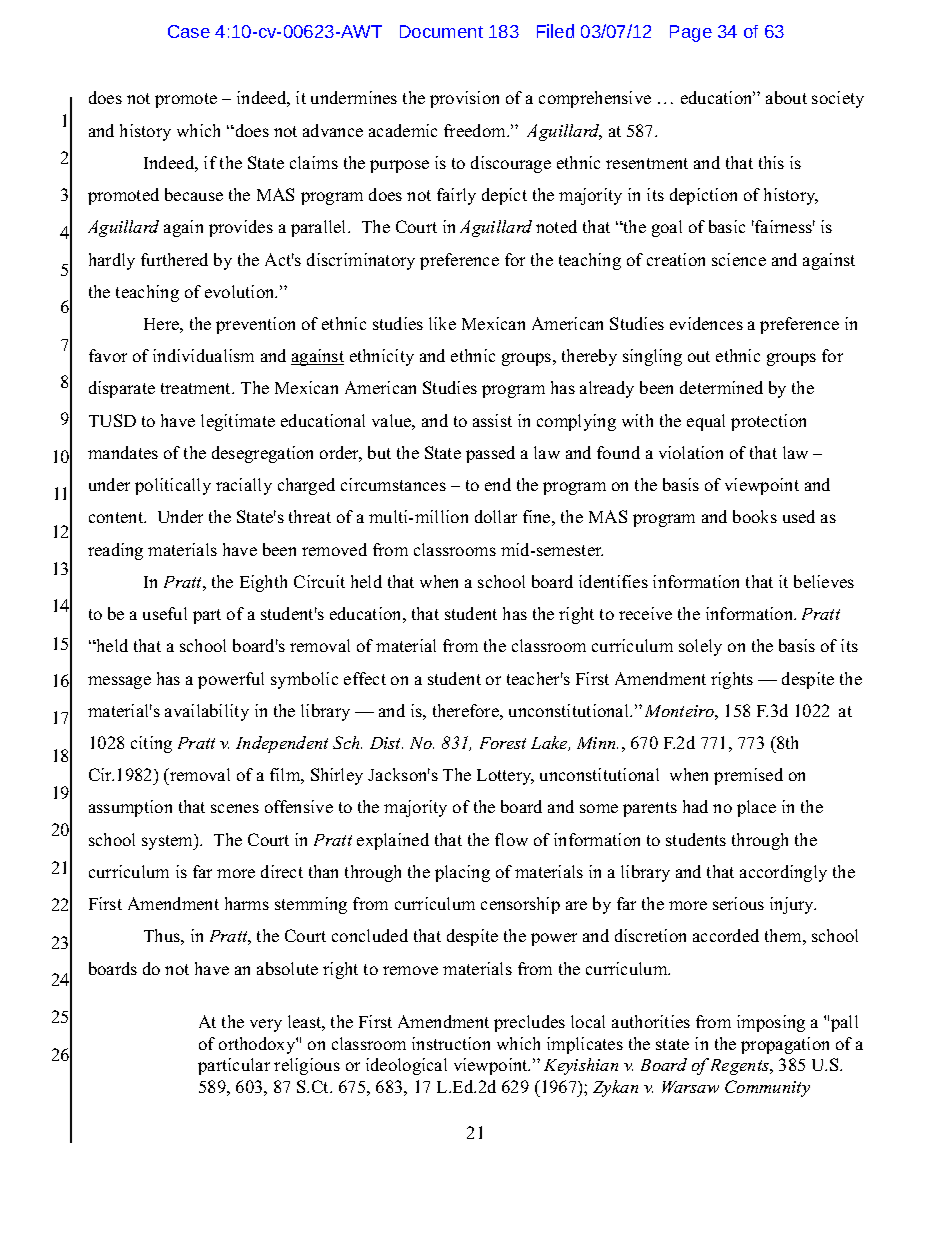 The height and width of the document is (1233, 952). I want to click on Case, so click(189, 31).
